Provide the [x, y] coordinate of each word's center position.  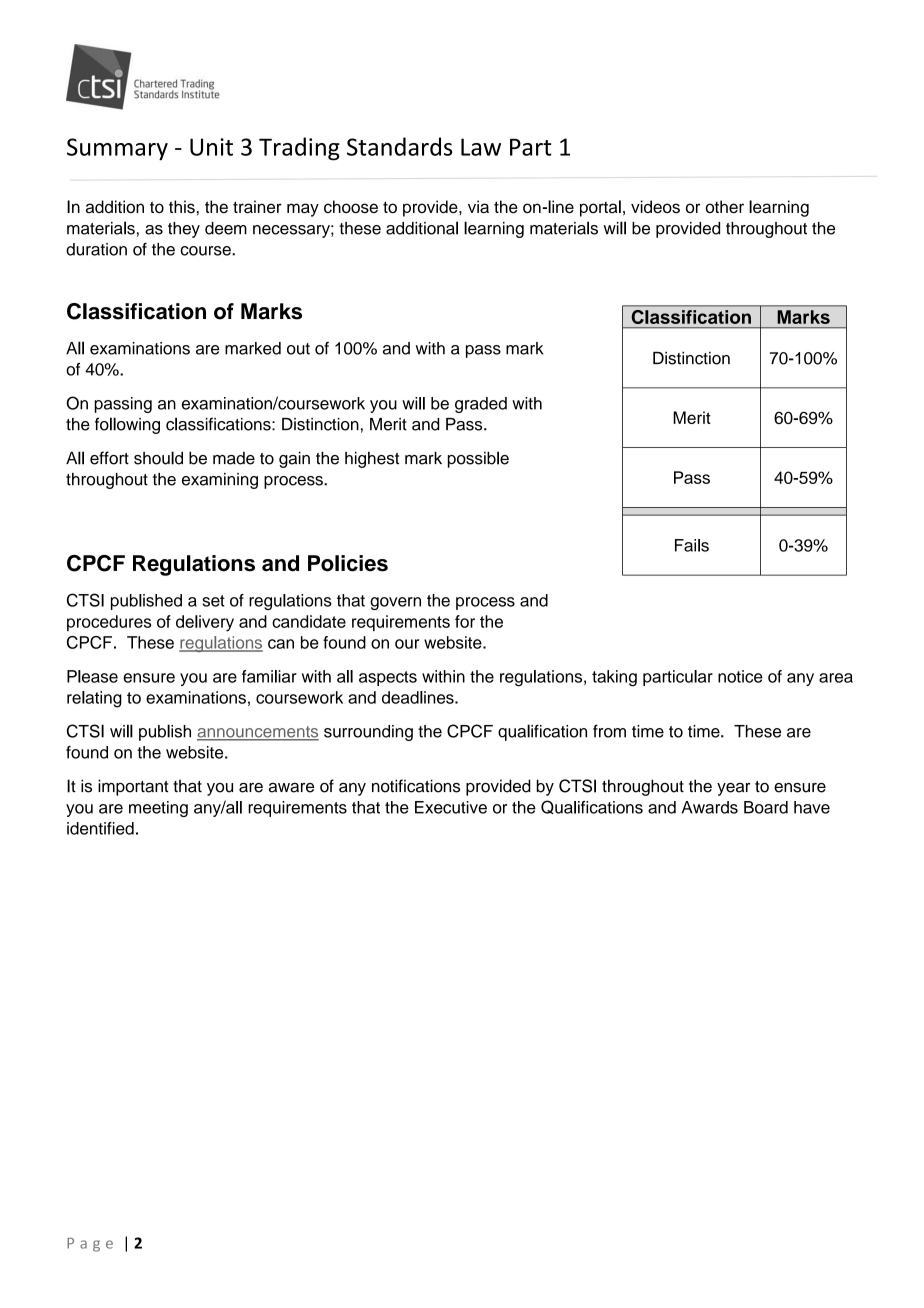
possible [478, 459]
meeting [158, 809]
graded [481, 405]
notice [740, 676]
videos [655, 206]
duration [96, 249]
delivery [205, 623]
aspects [388, 678]
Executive [451, 807]
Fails [692, 545]
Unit [211, 147]
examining [220, 481]
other [724, 206]
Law [481, 147]
